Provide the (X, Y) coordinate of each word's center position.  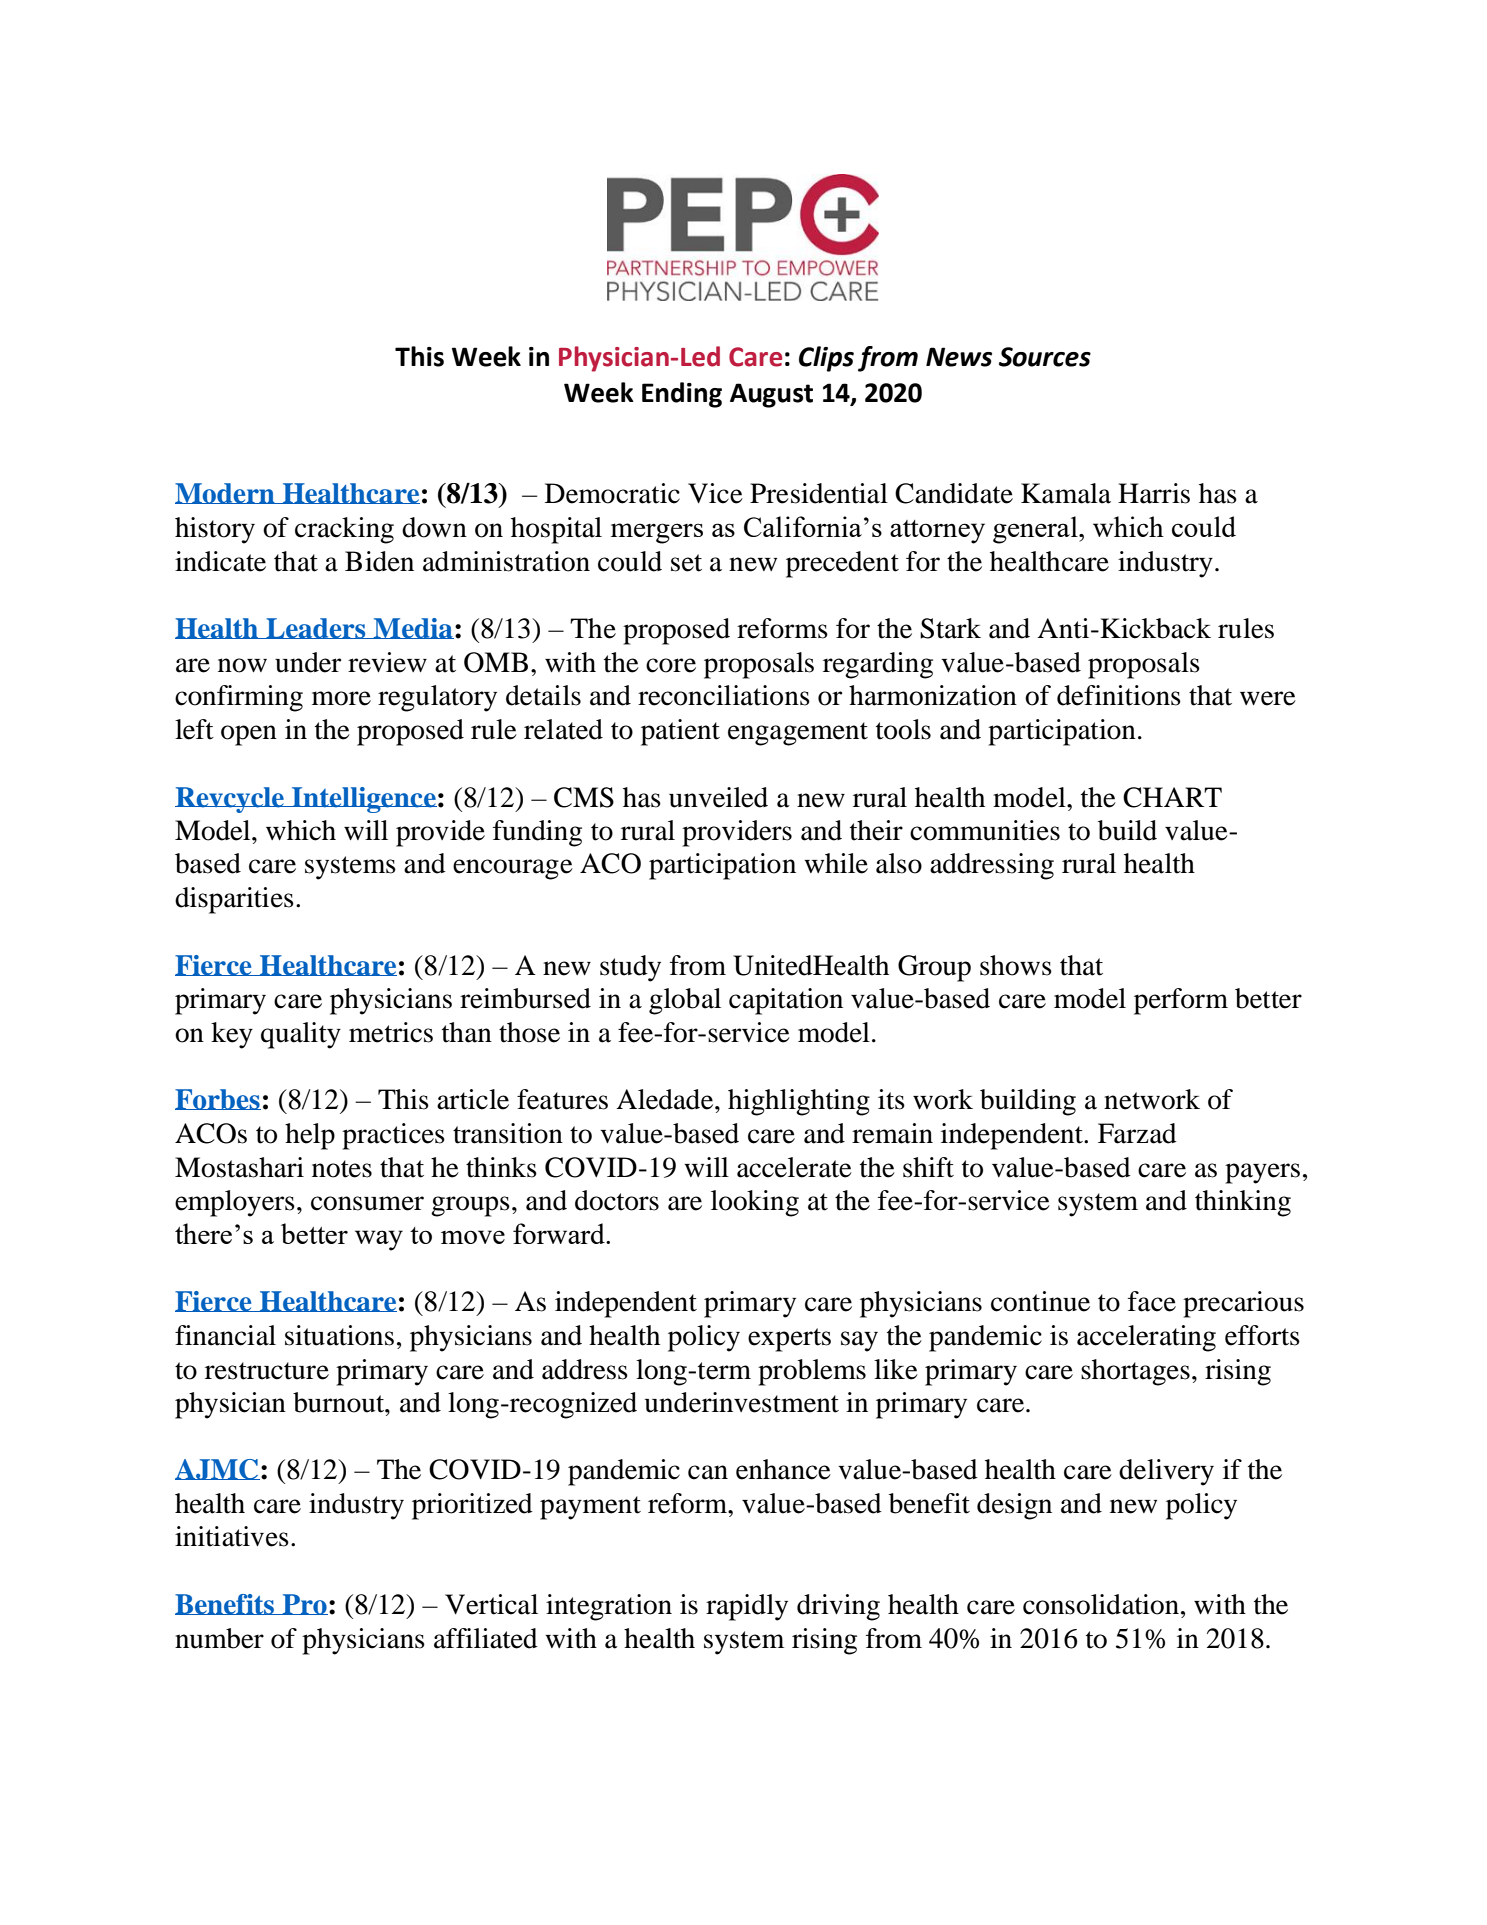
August (771, 395)
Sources (1045, 357)
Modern (226, 493)
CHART (1172, 797)
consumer (367, 1203)
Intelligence (363, 800)
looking (755, 1203)
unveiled (718, 797)
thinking (1243, 1203)
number (219, 1638)
